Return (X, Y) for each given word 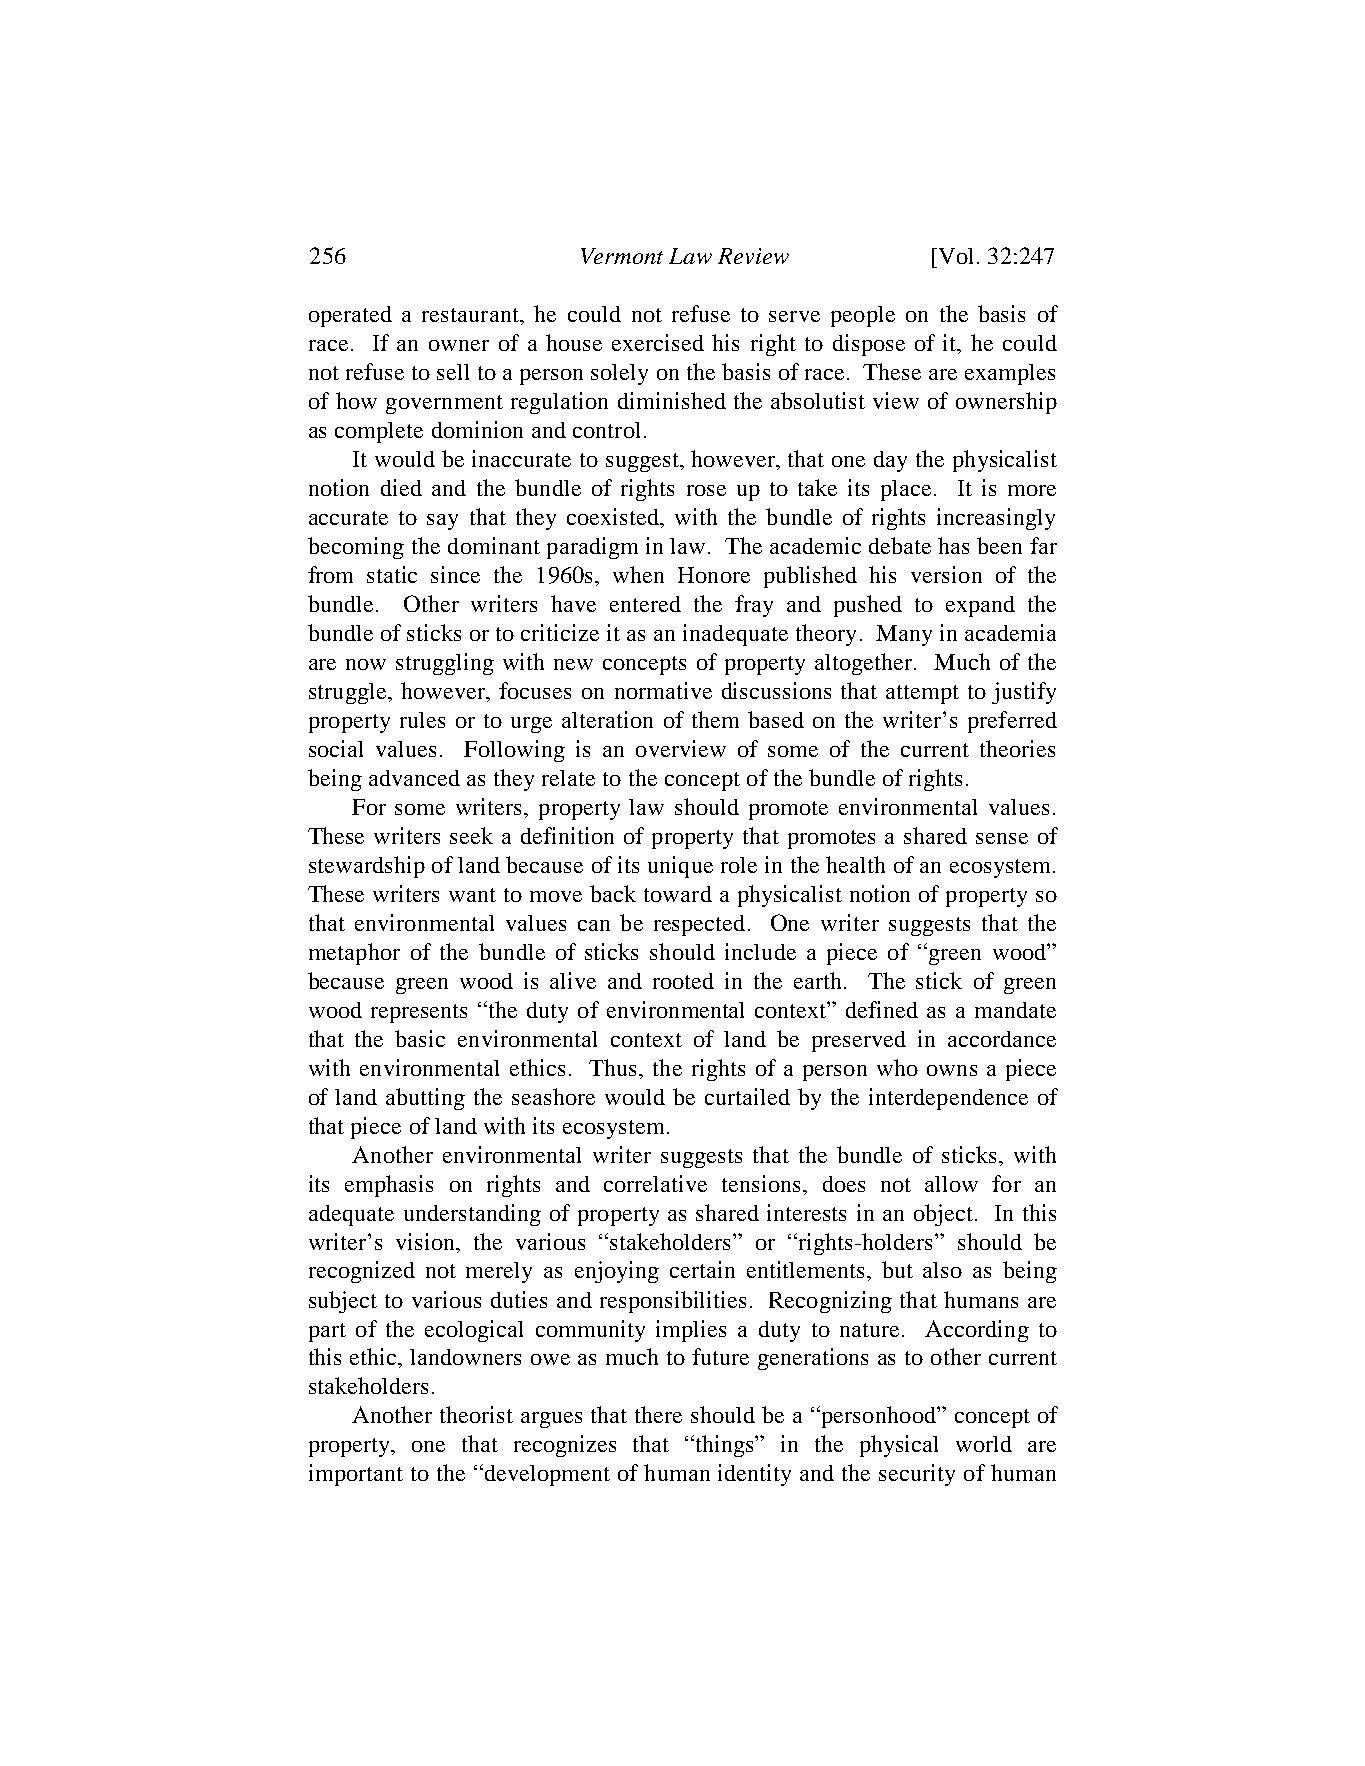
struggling (445, 664)
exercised (658, 342)
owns (952, 1070)
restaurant (471, 315)
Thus (614, 1067)
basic (420, 1038)
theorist (476, 1414)
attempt (922, 694)
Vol (954, 256)
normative (663, 690)
